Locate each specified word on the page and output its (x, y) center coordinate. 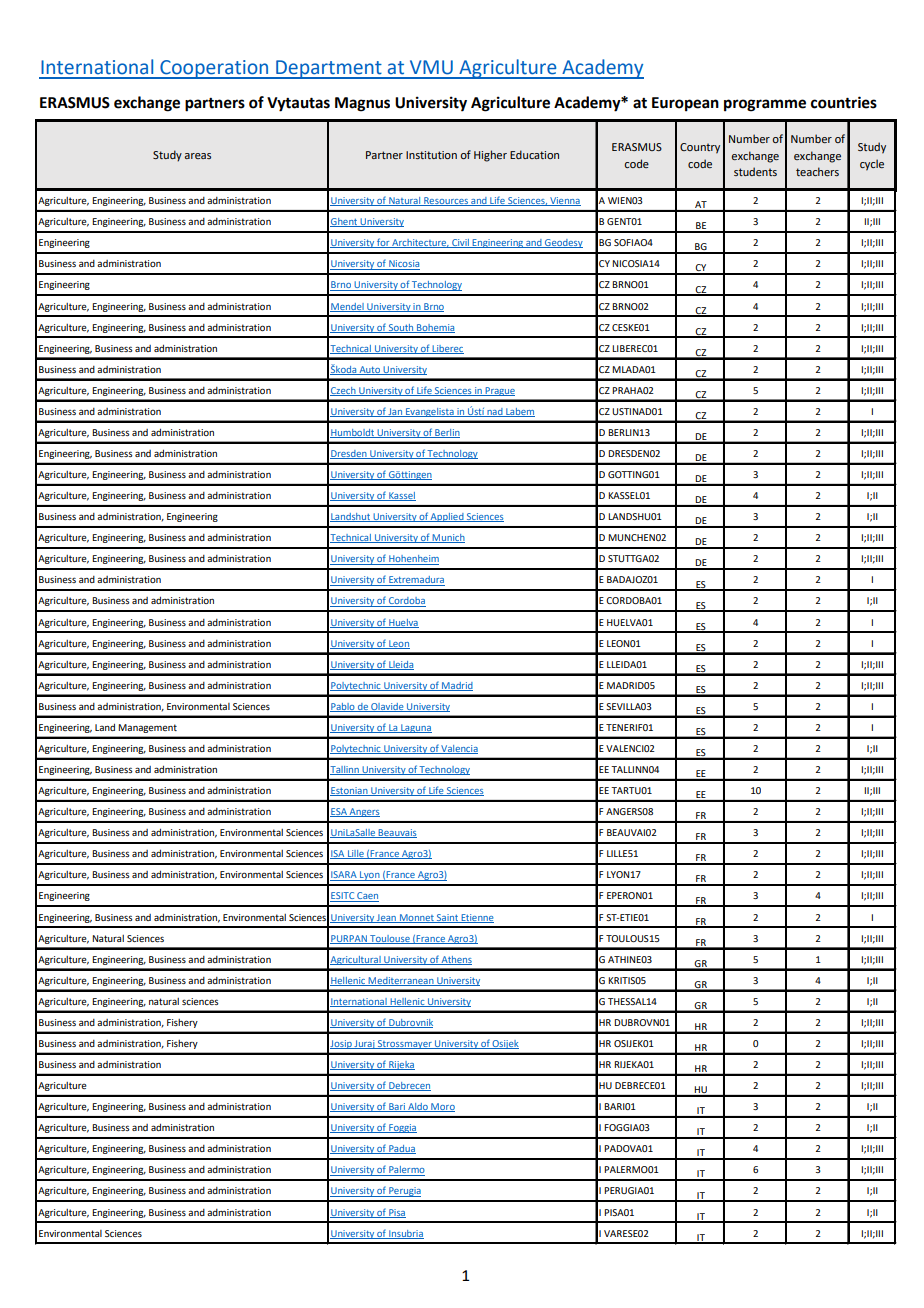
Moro (442, 1107)
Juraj (365, 1044)
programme (765, 105)
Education (534, 154)
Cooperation (214, 69)
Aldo (418, 1107)
